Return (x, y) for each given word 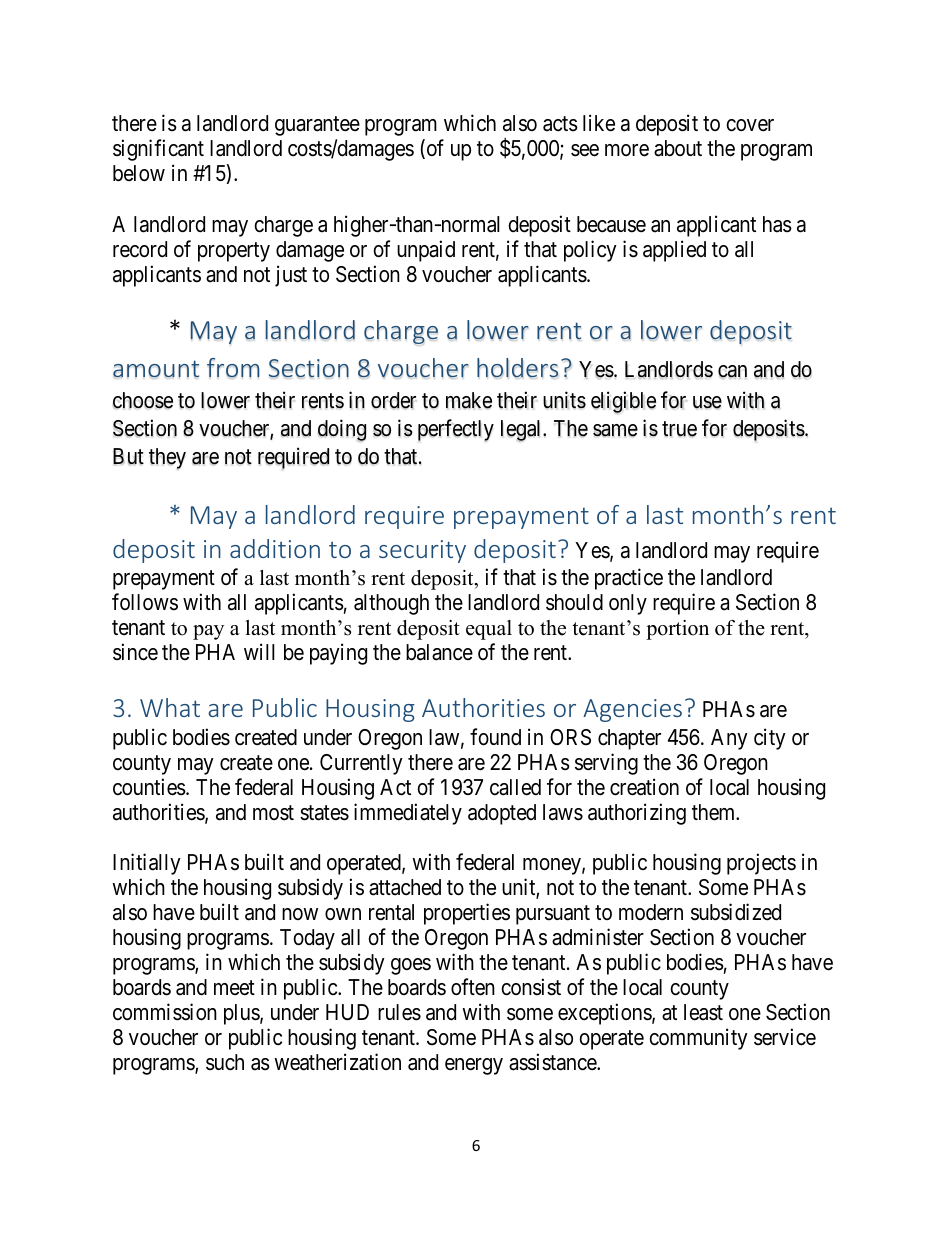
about (678, 148)
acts (560, 124)
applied (674, 251)
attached (405, 887)
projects (761, 864)
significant (158, 150)
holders (517, 368)
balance (439, 652)
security (422, 551)
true (679, 429)
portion (677, 630)
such (225, 1062)
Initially (147, 864)
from (233, 368)
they (167, 459)
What (170, 707)
